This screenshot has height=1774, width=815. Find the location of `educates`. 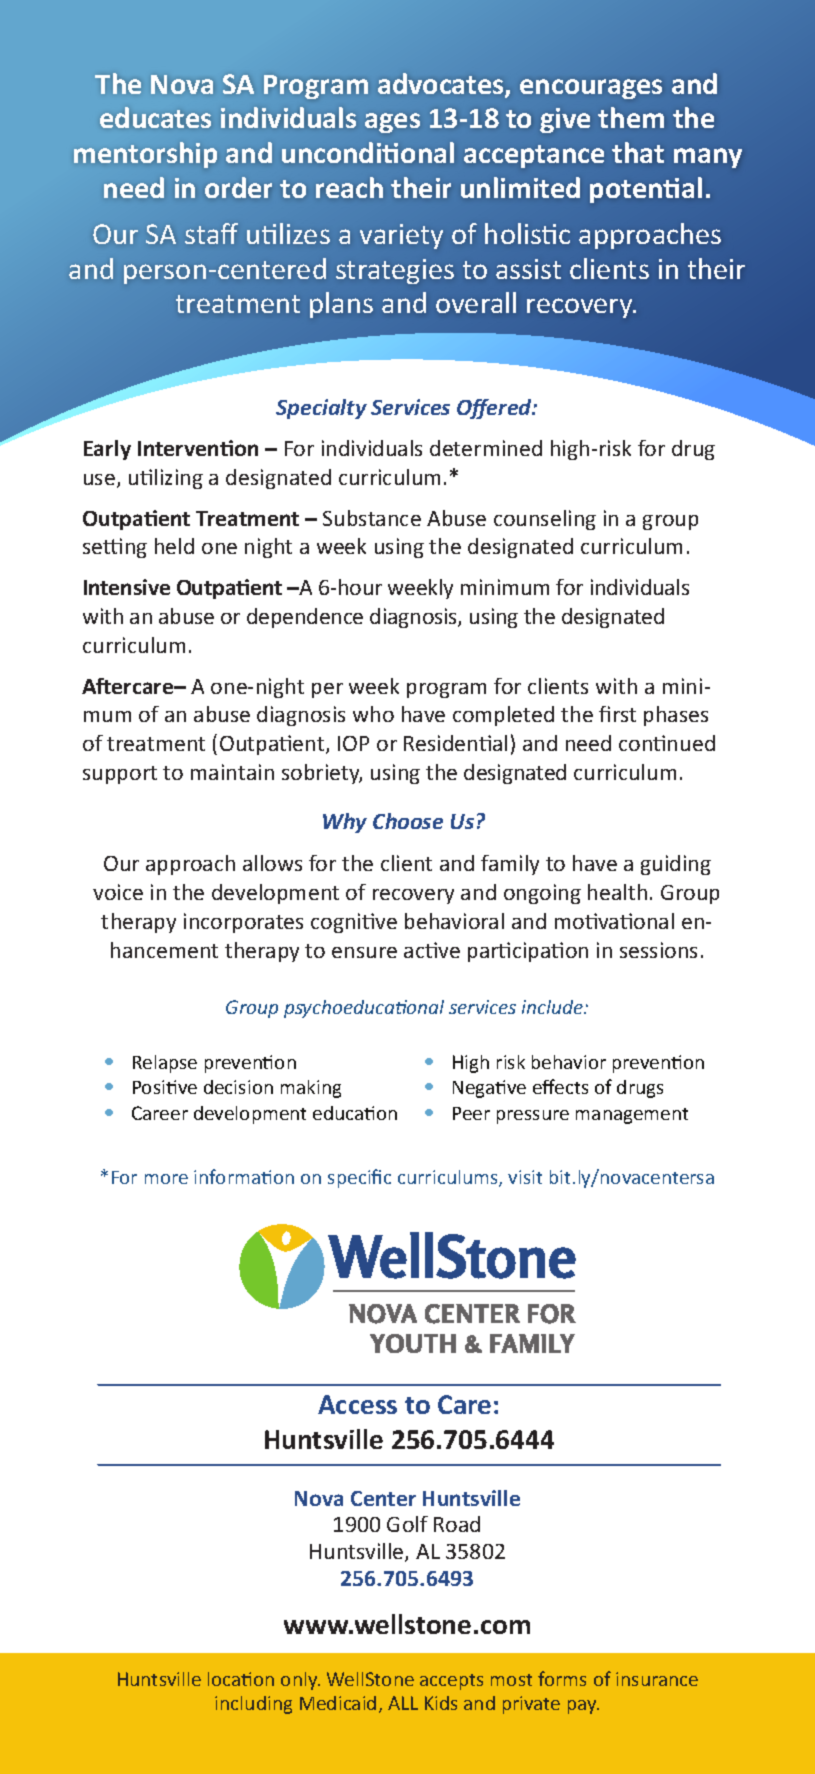

educates is located at coordinates (155, 117).
